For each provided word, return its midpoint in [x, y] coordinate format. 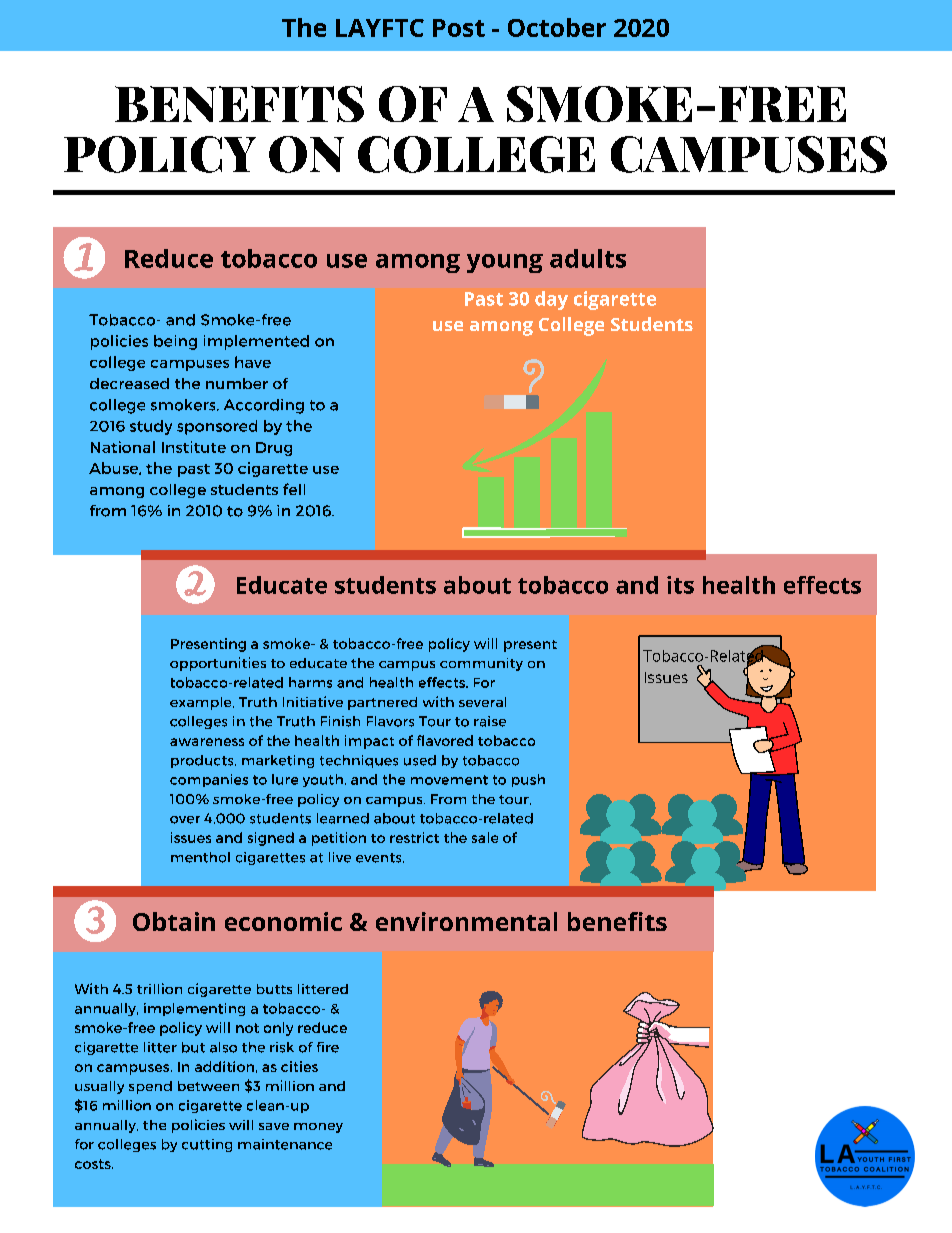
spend [150, 1087]
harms [310, 682]
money [318, 1128]
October [557, 27]
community [481, 664]
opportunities [218, 664]
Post [459, 28]
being [175, 342]
